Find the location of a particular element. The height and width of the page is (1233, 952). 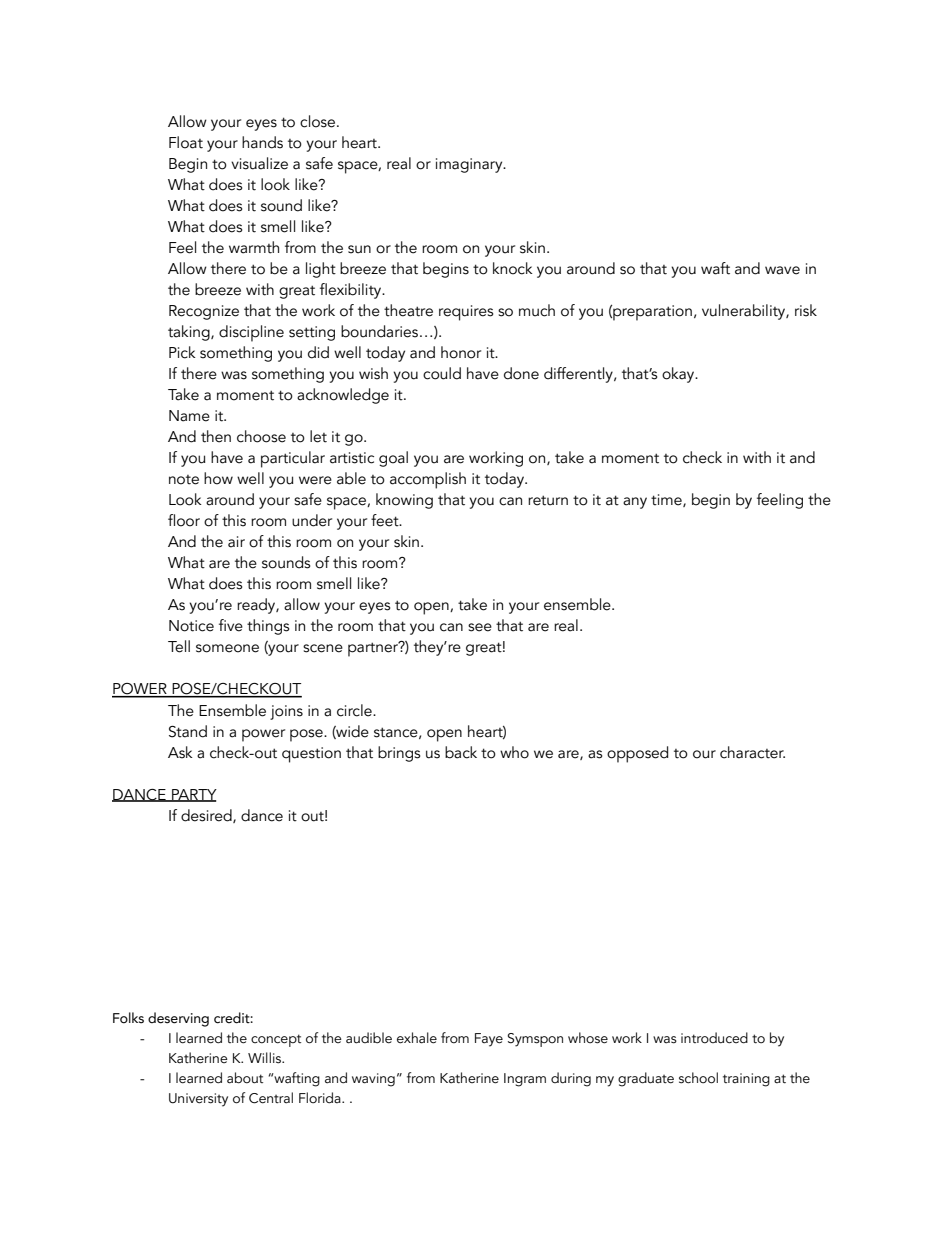

Ask is located at coordinates (180, 752).
